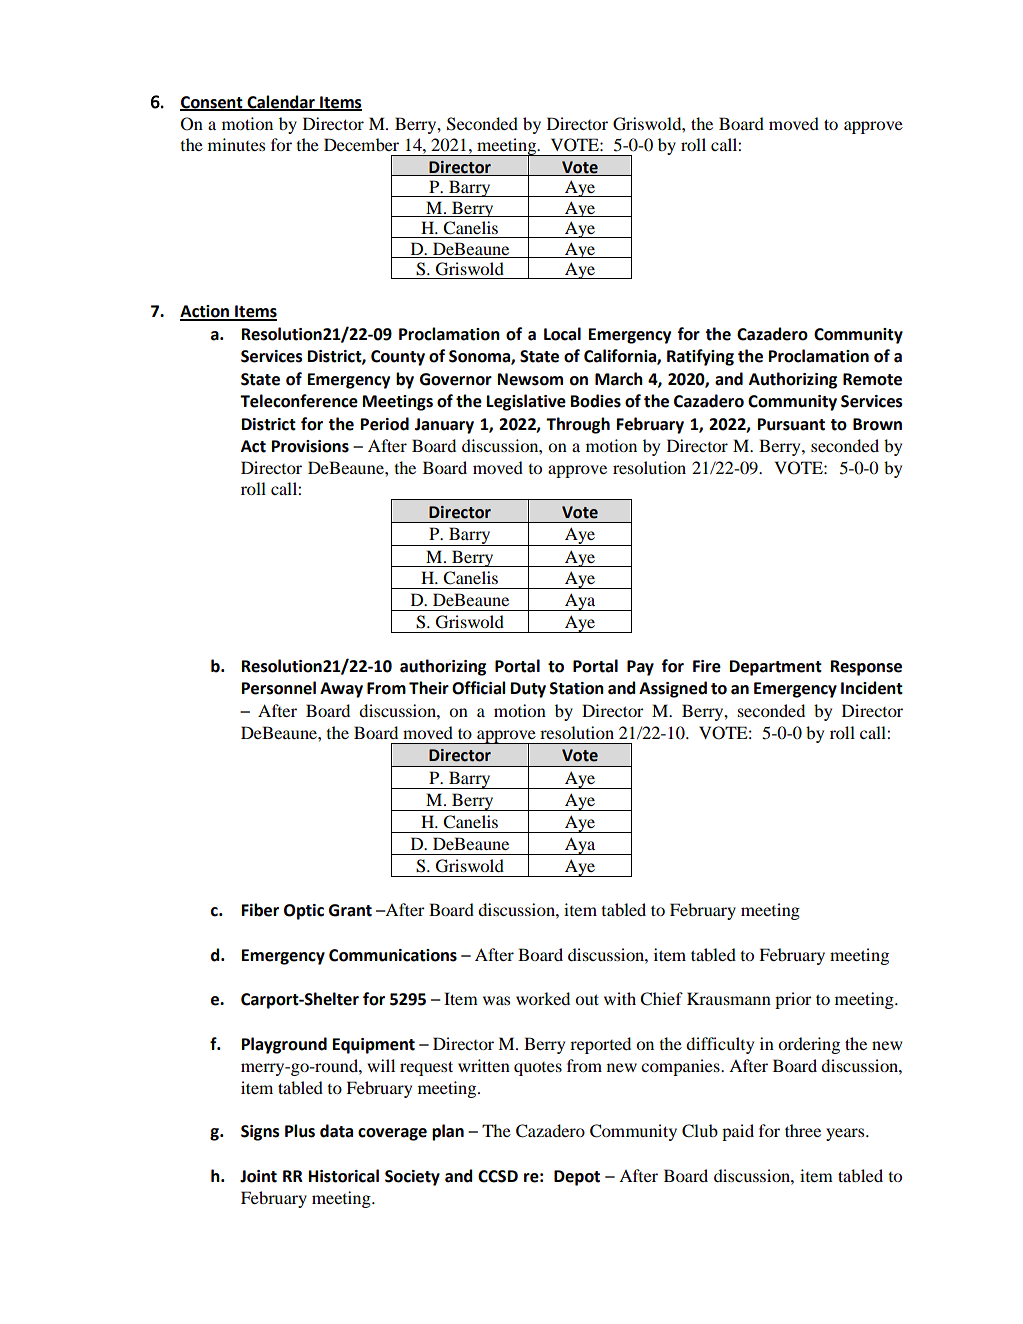  What do you see at coordinates (700, 357) in the image?
I see `Ratifying` at bounding box center [700, 357].
